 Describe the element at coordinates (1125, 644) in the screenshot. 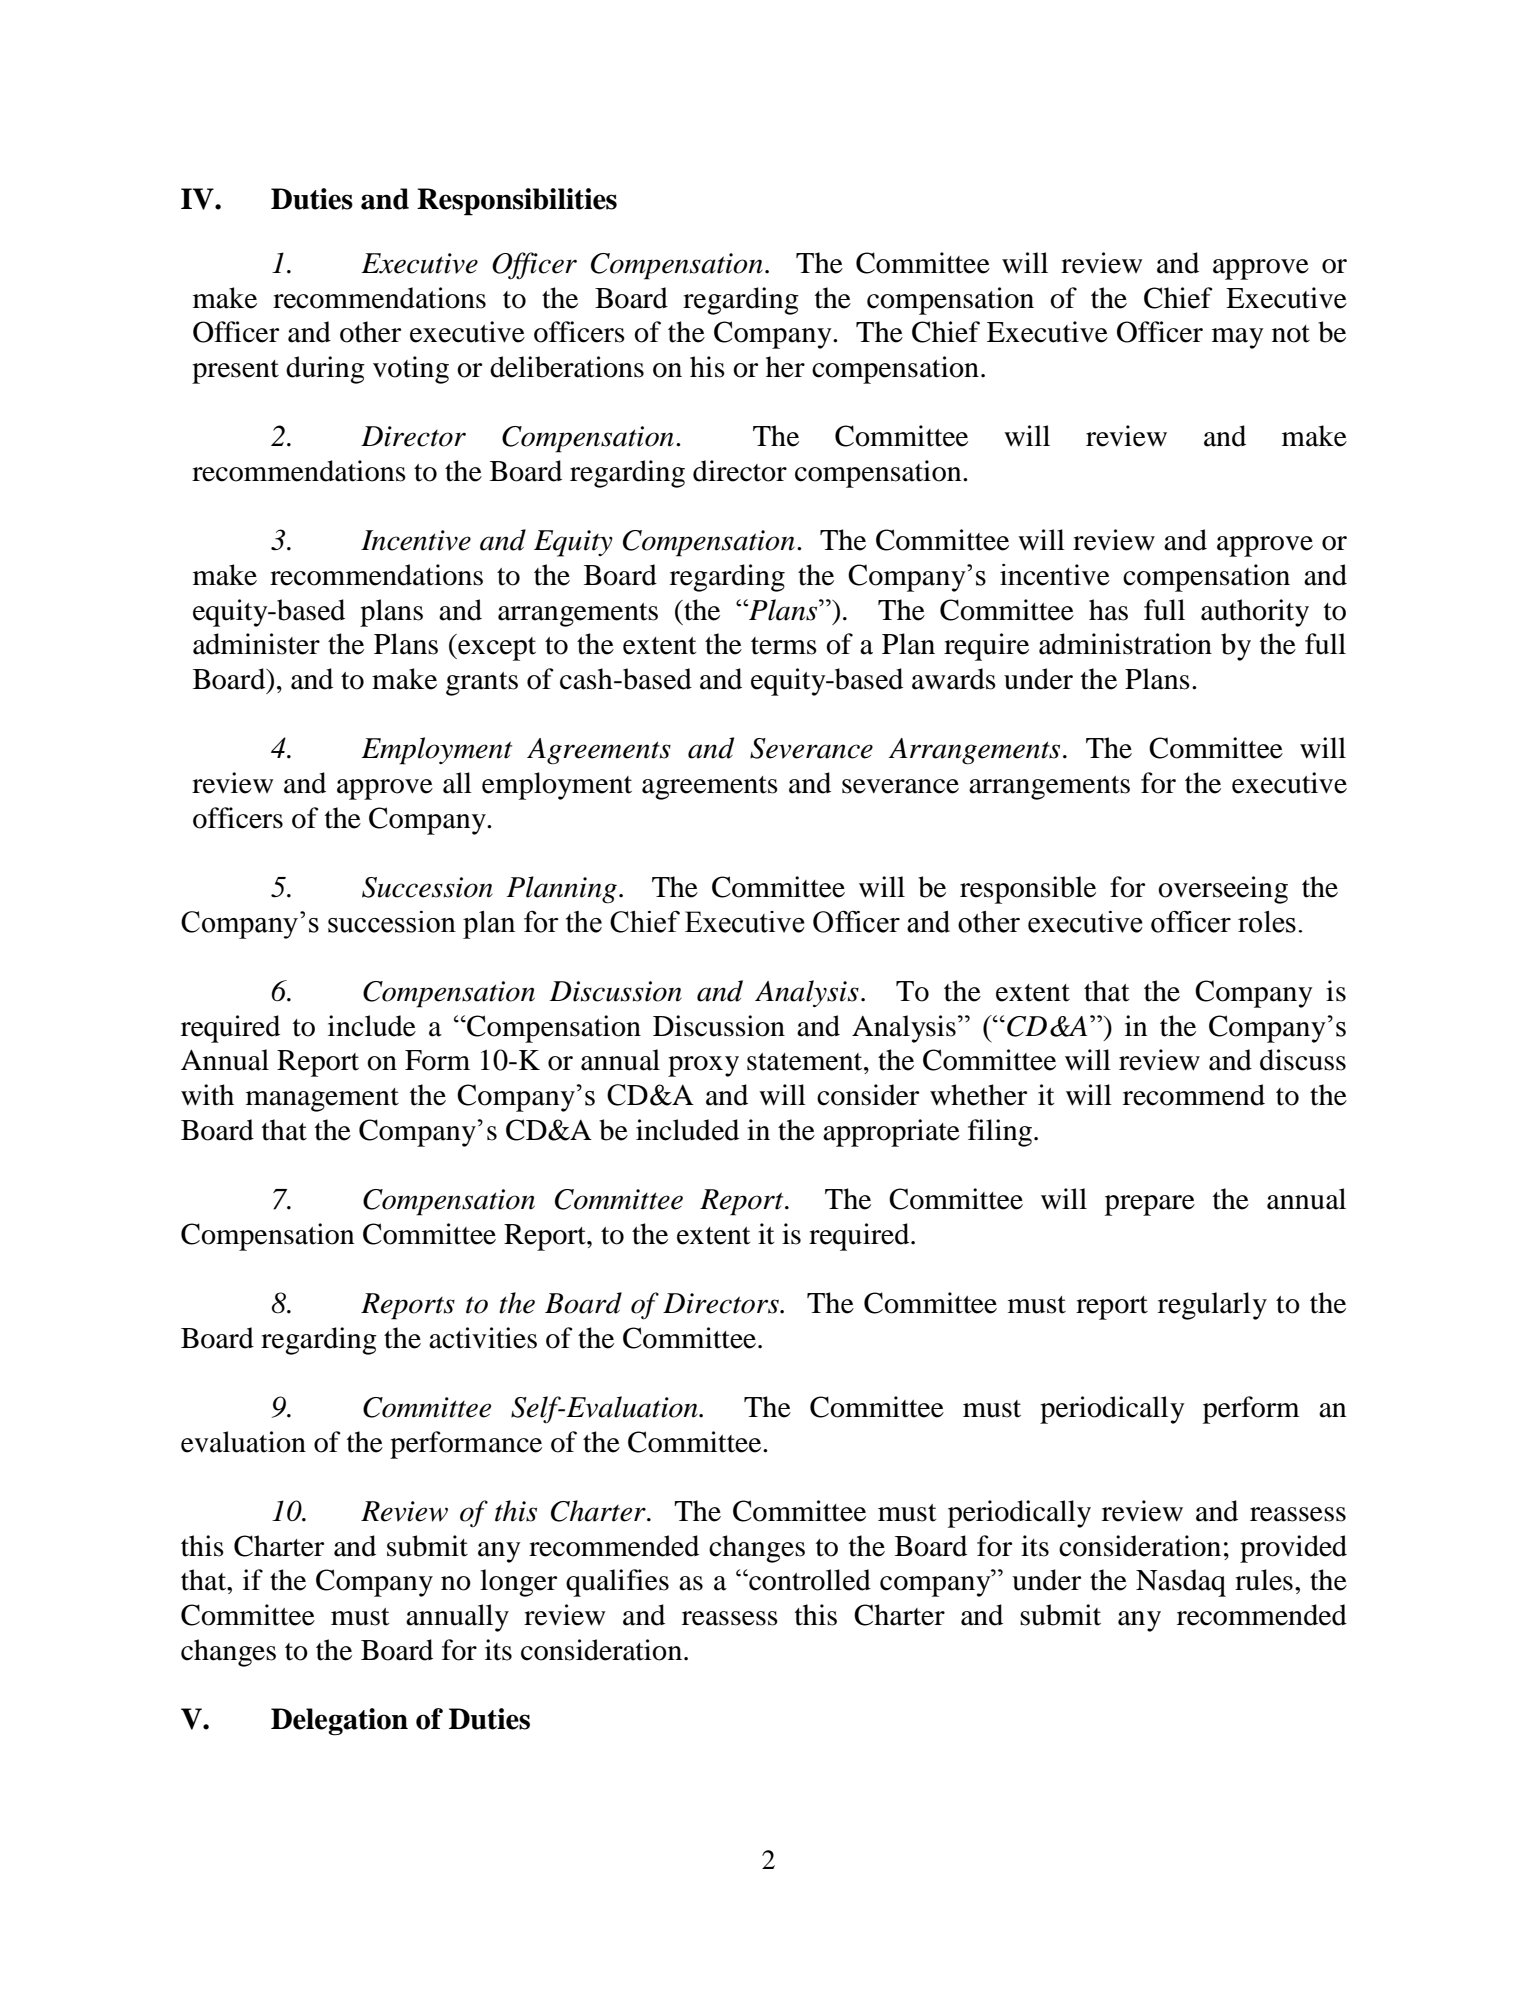

I see `administration` at that location.
